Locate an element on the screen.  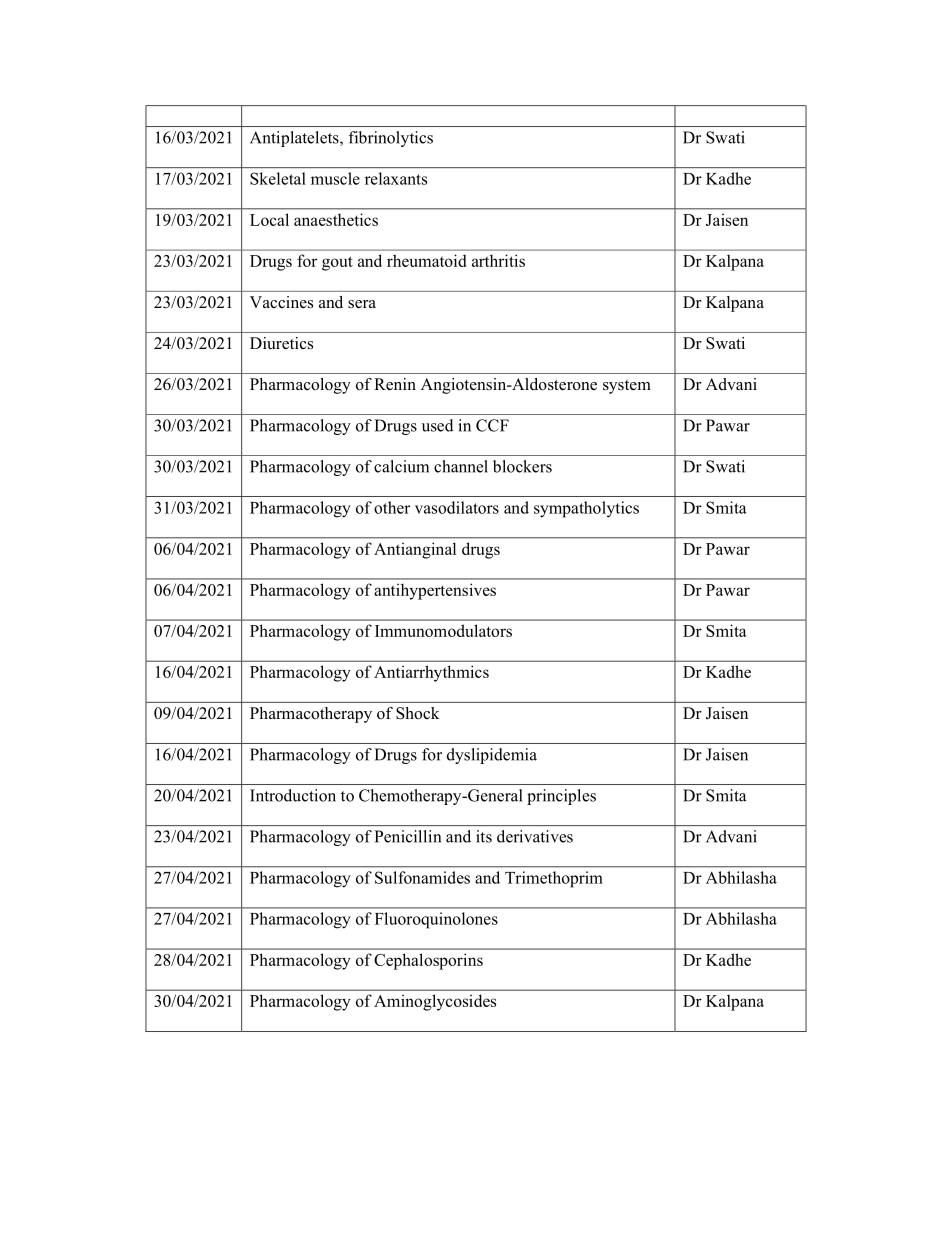
Introduction is located at coordinates (293, 795).
